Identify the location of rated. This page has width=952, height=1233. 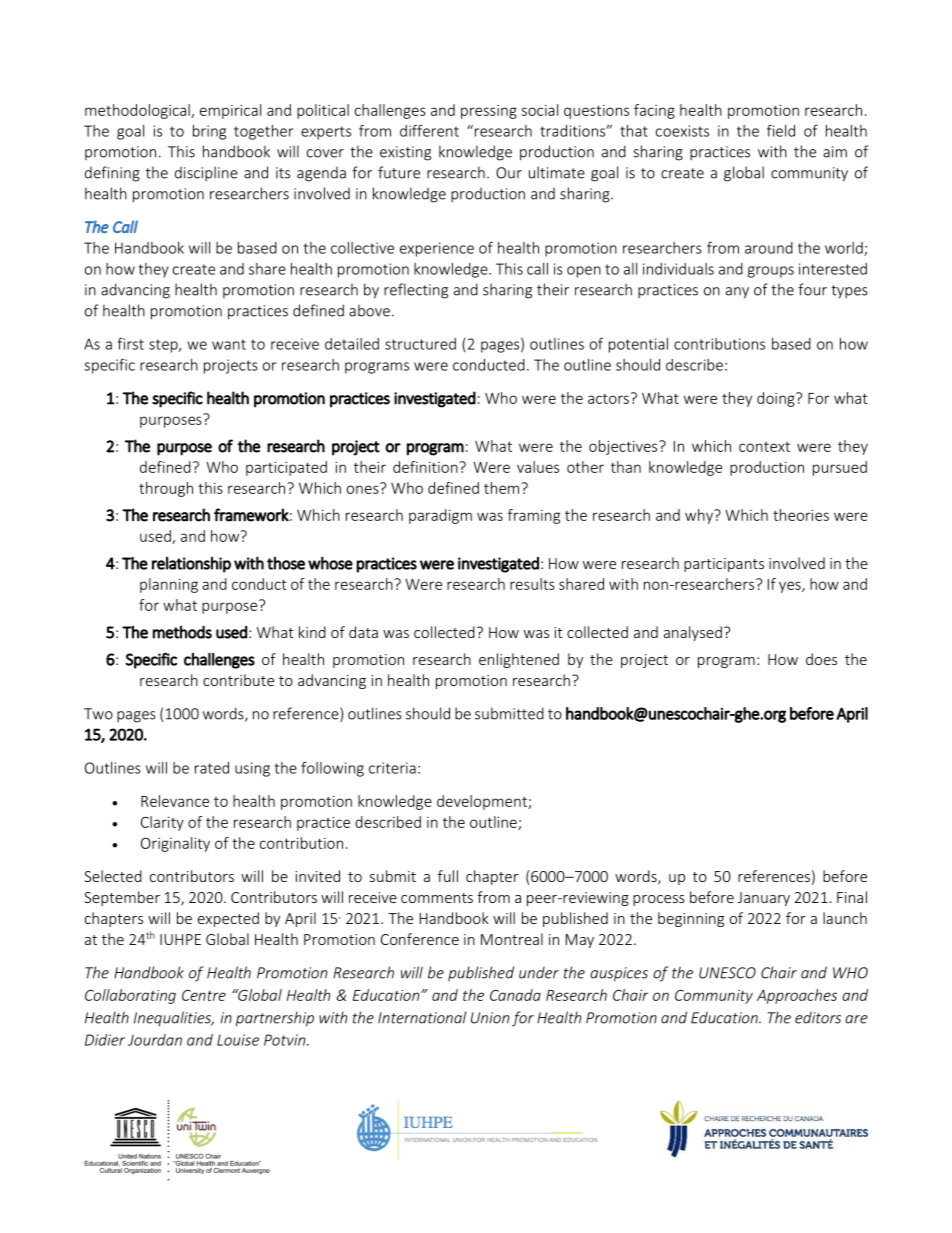
(212, 768).
